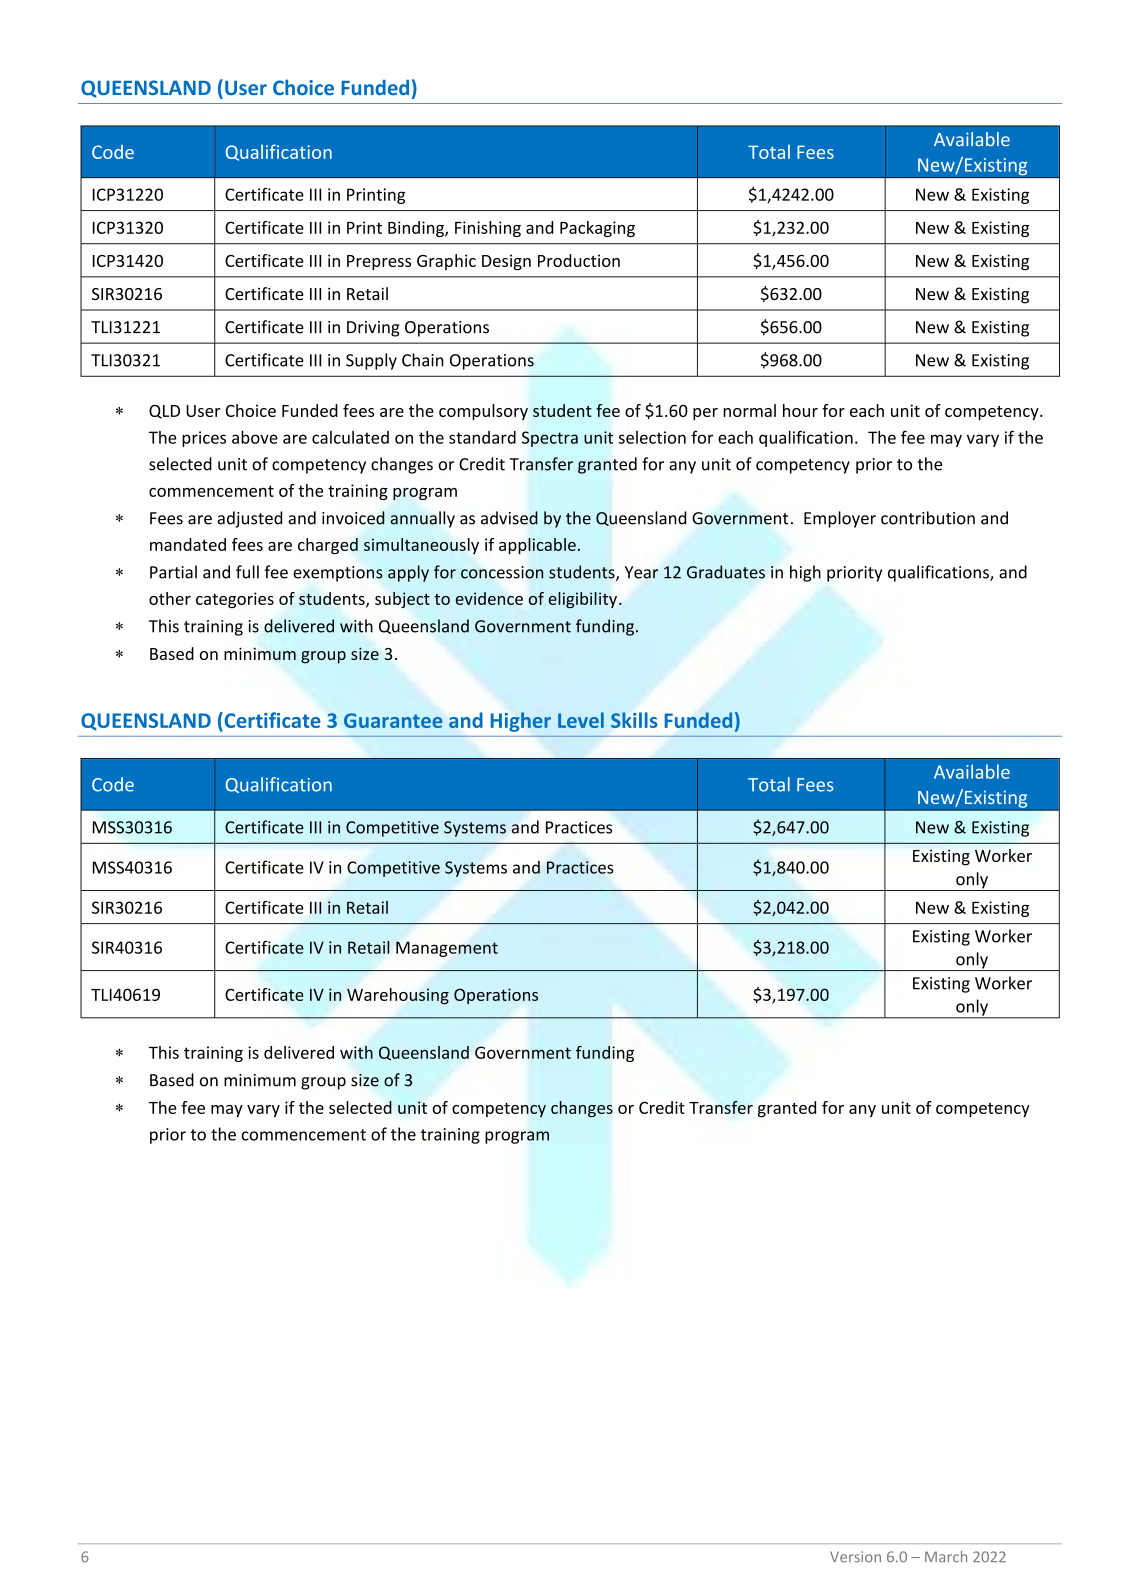 Image resolution: width=1126 pixels, height=1592 pixels. What do you see at coordinates (726, 572) in the screenshot?
I see `Graduates` at bounding box center [726, 572].
